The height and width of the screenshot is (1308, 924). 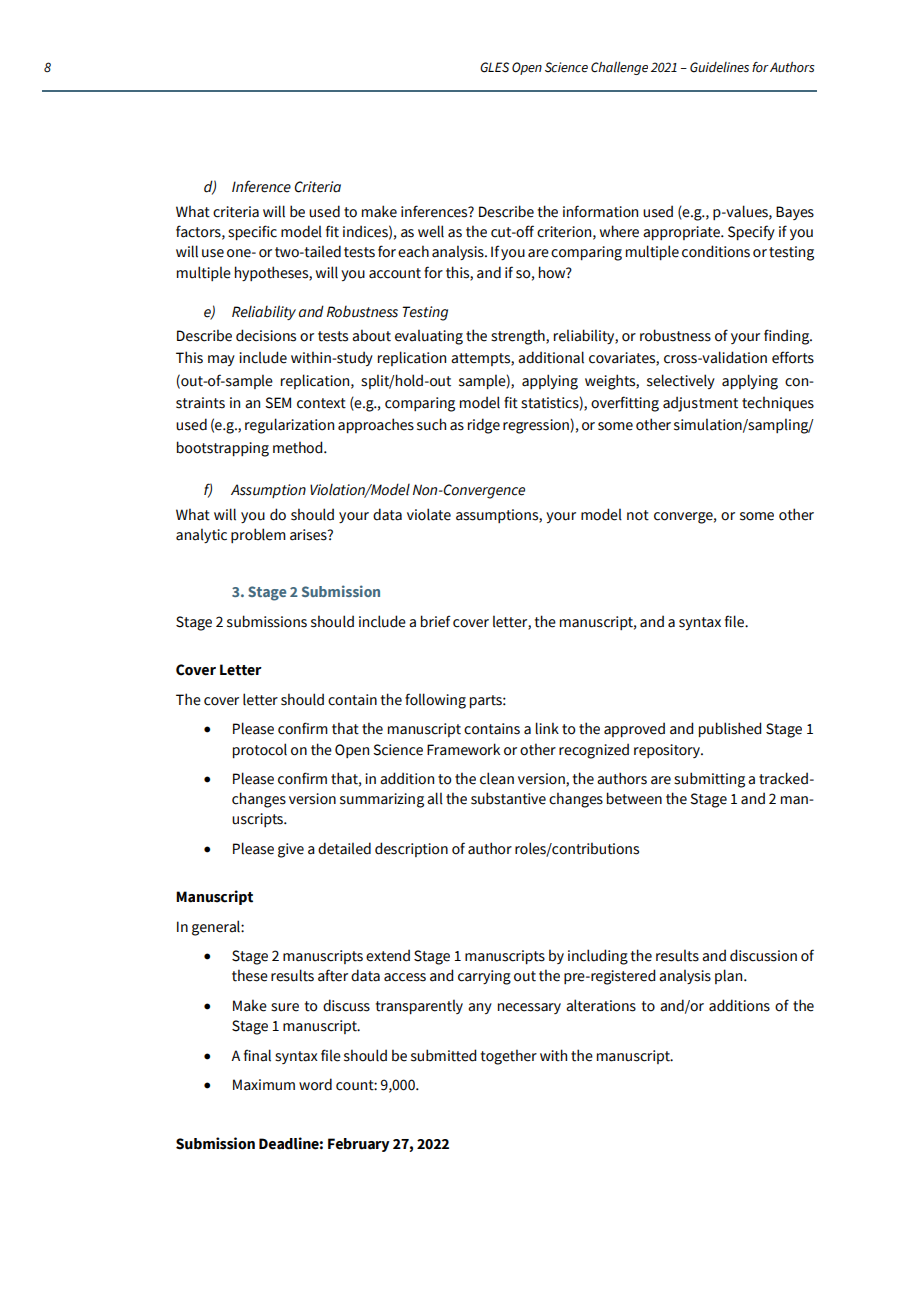 What do you see at coordinates (436, 621) in the screenshot?
I see `brief` at bounding box center [436, 621].
